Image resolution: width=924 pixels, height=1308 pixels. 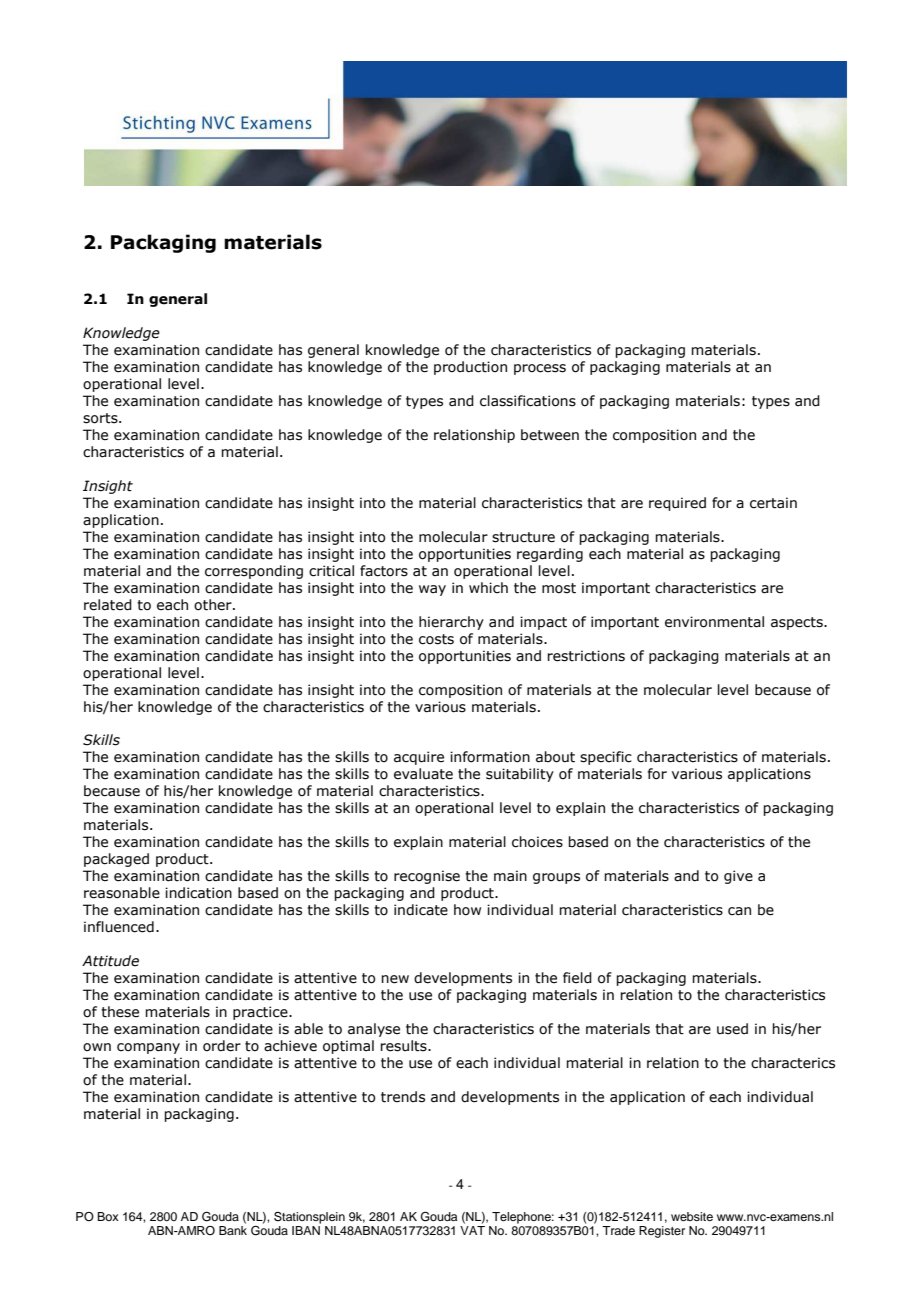 What do you see at coordinates (116, 860) in the screenshot?
I see `packaged` at bounding box center [116, 860].
